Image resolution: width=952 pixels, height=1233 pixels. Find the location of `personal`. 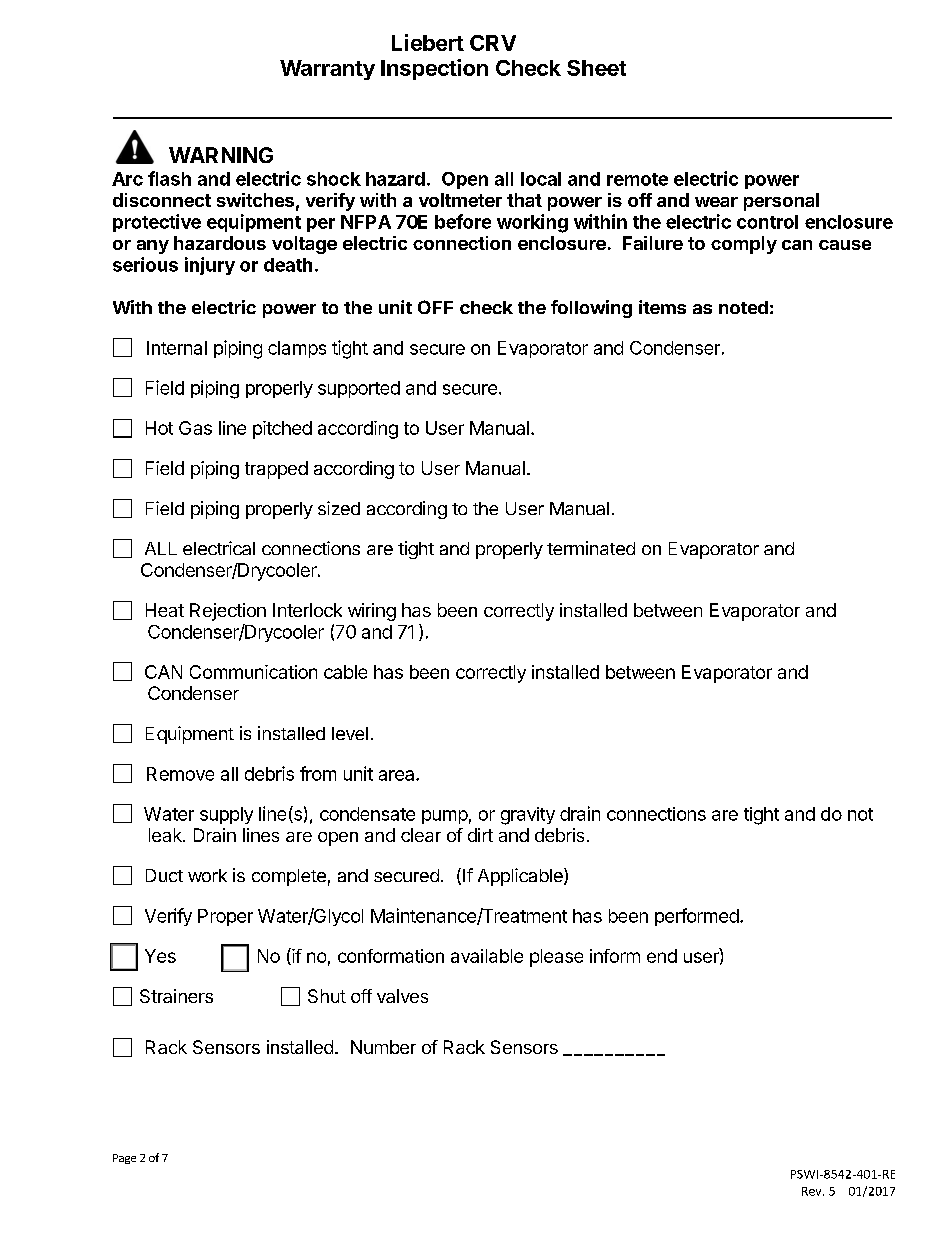

personal is located at coordinates (781, 202).
